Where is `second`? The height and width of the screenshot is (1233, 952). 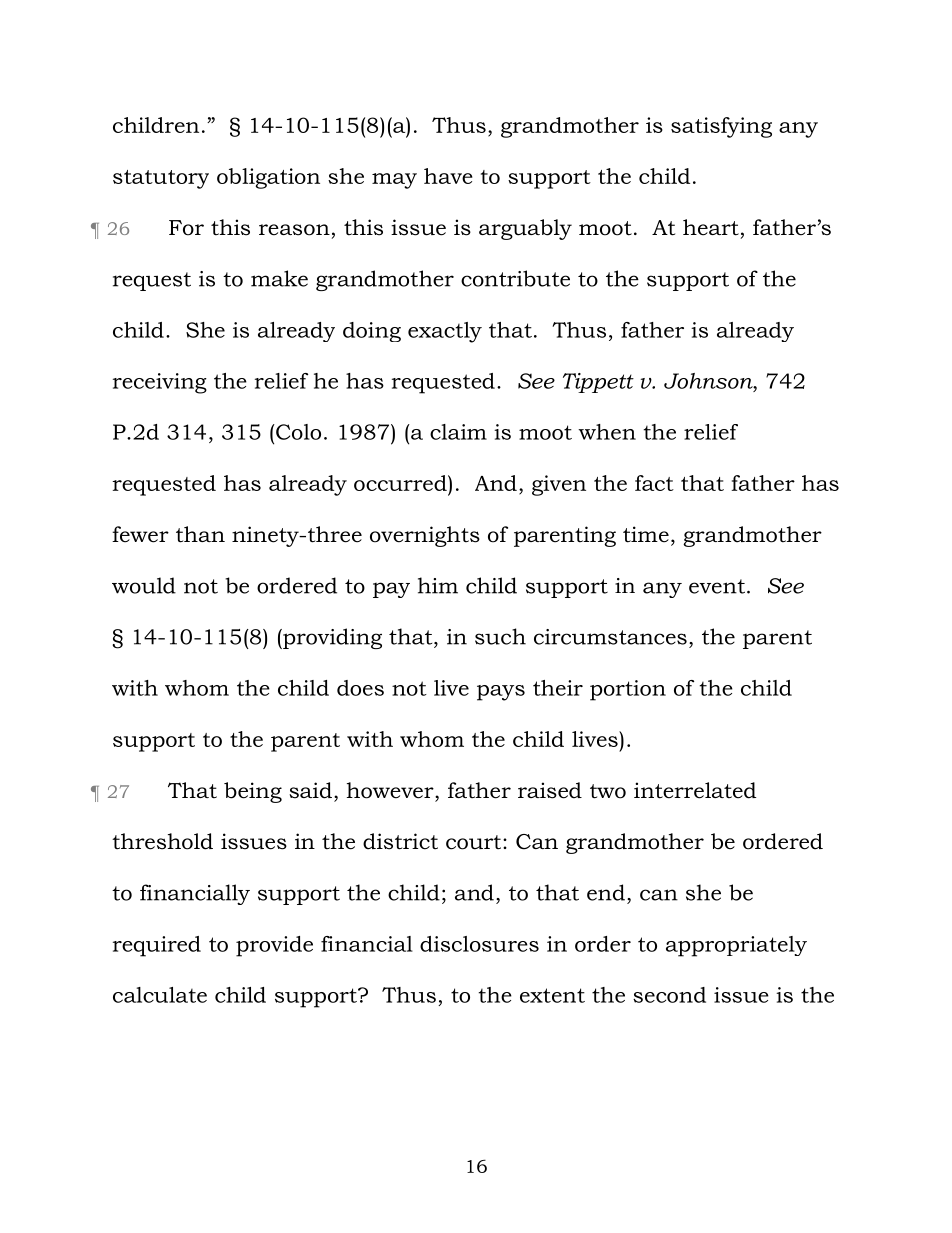 second is located at coordinates (669, 995).
